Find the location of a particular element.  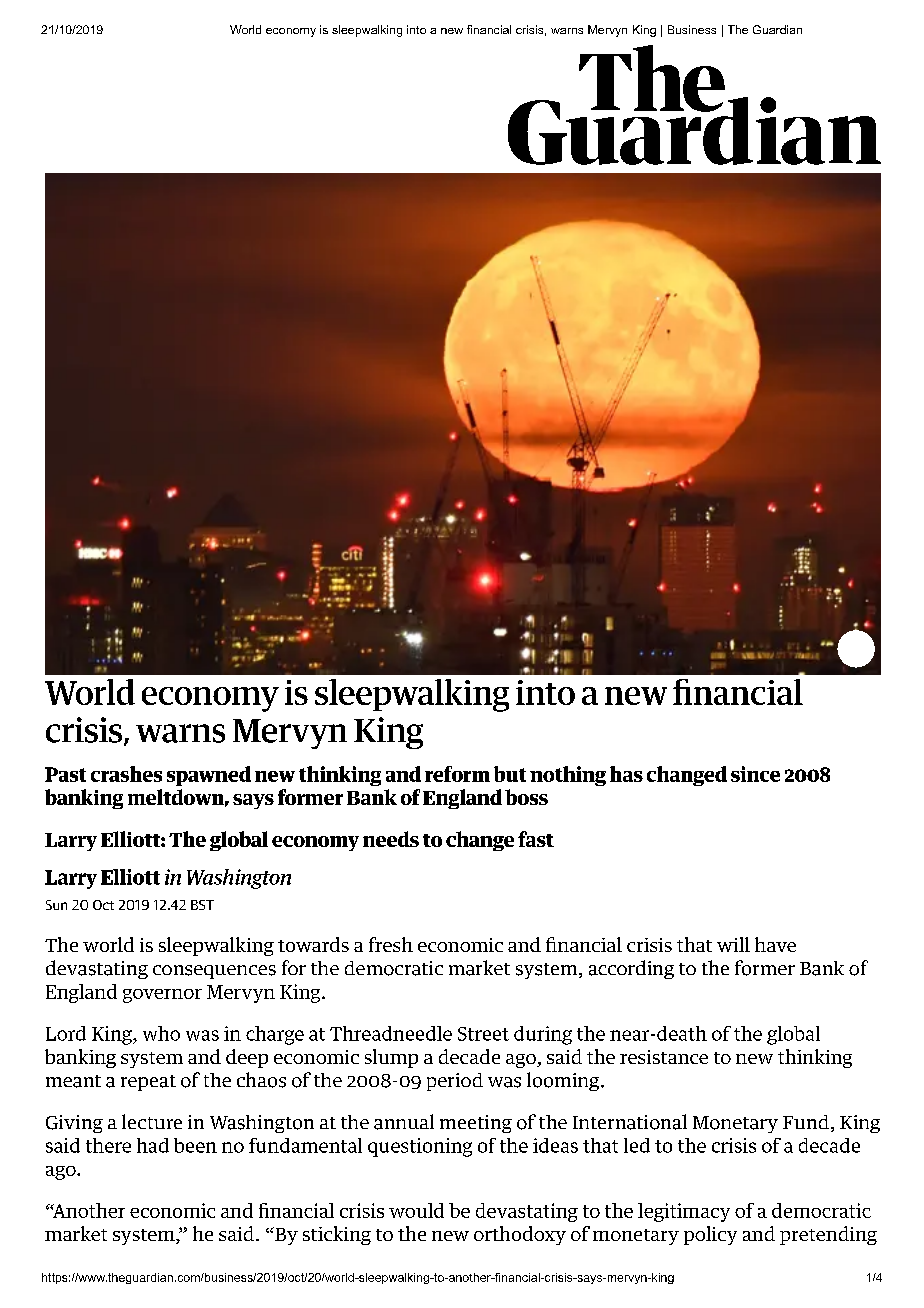

since is located at coordinates (755, 774).
